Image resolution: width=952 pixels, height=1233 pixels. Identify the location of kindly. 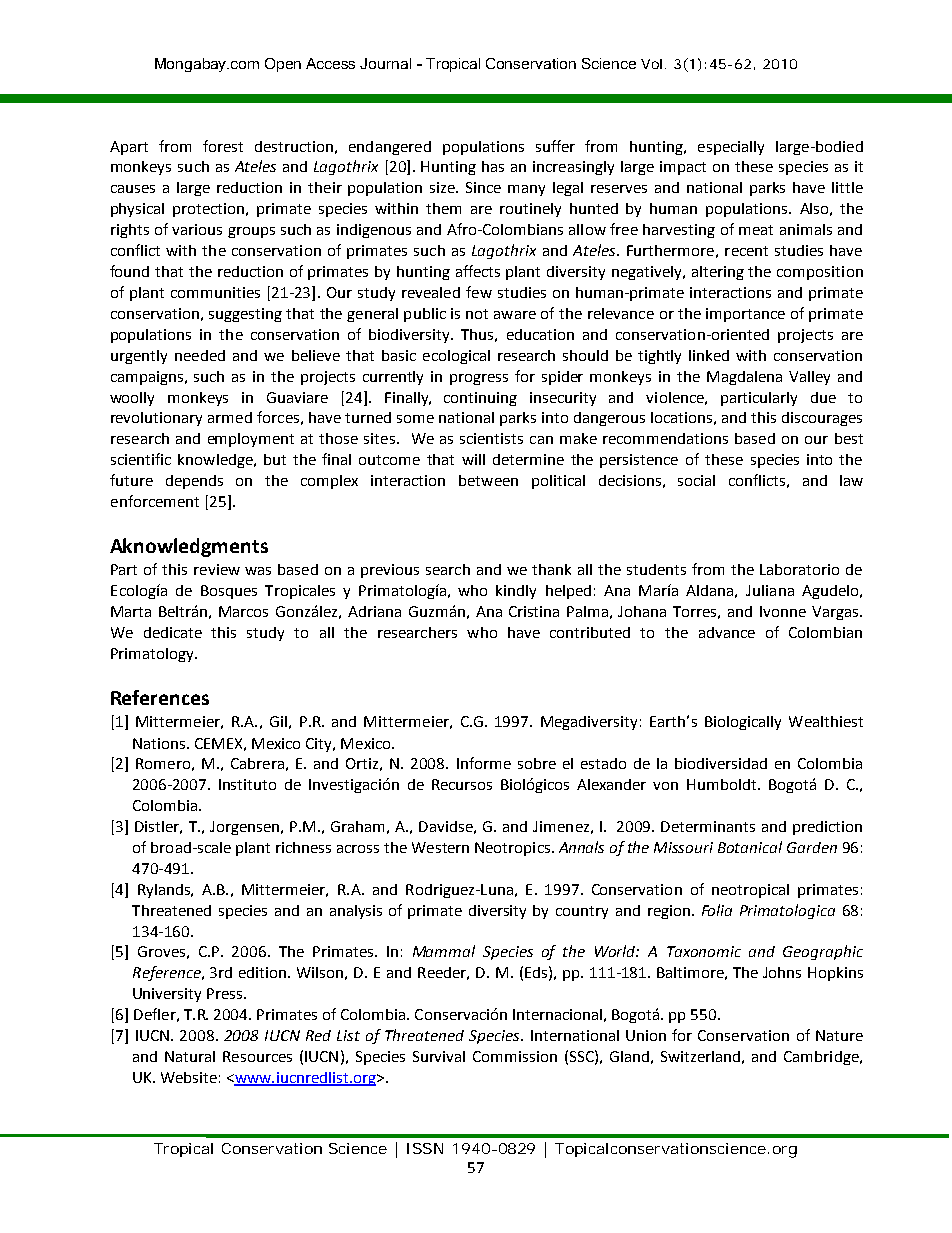
(516, 592).
